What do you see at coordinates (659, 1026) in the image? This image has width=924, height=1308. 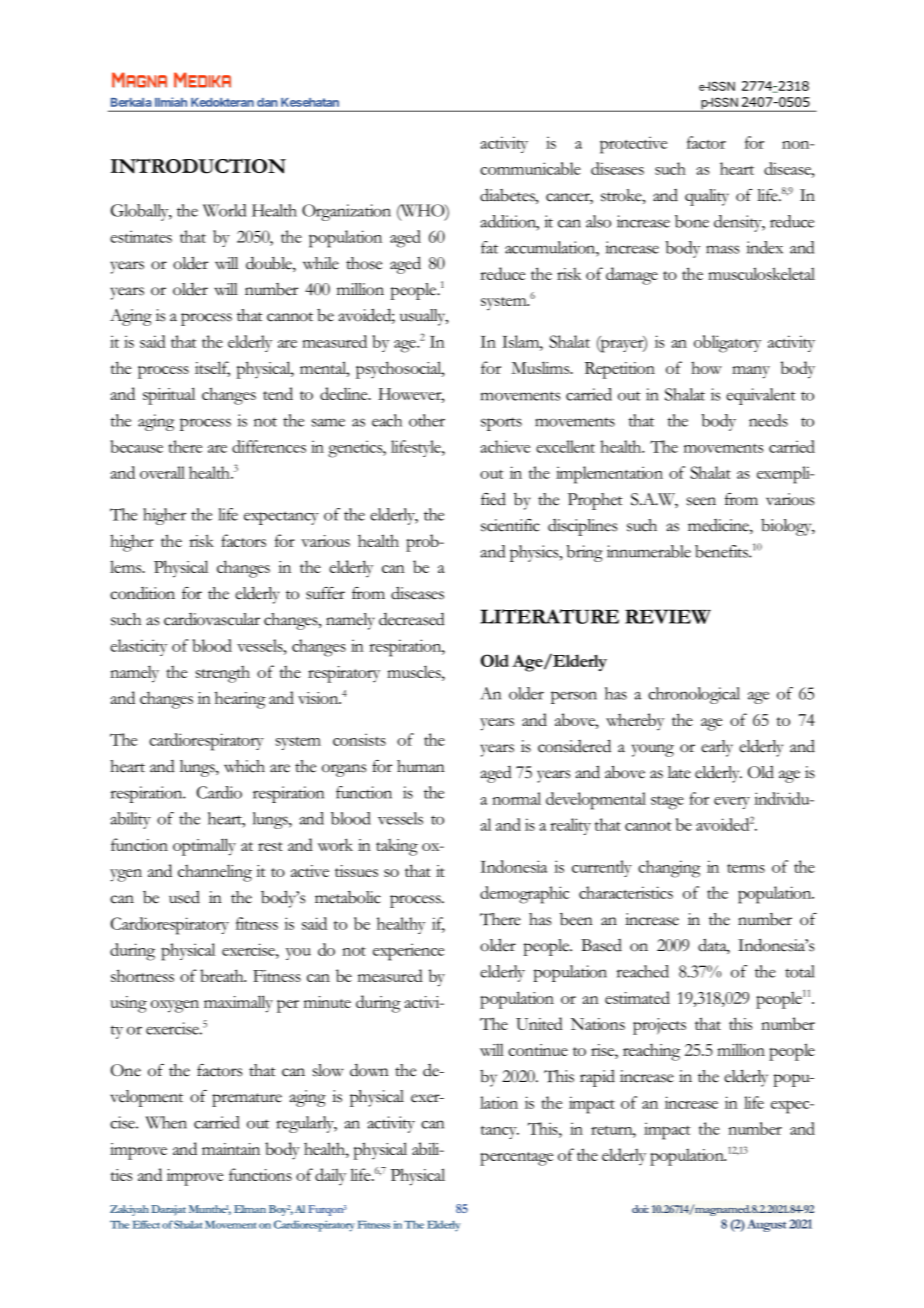 I see `projects` at bounding box center [659, 1026].
